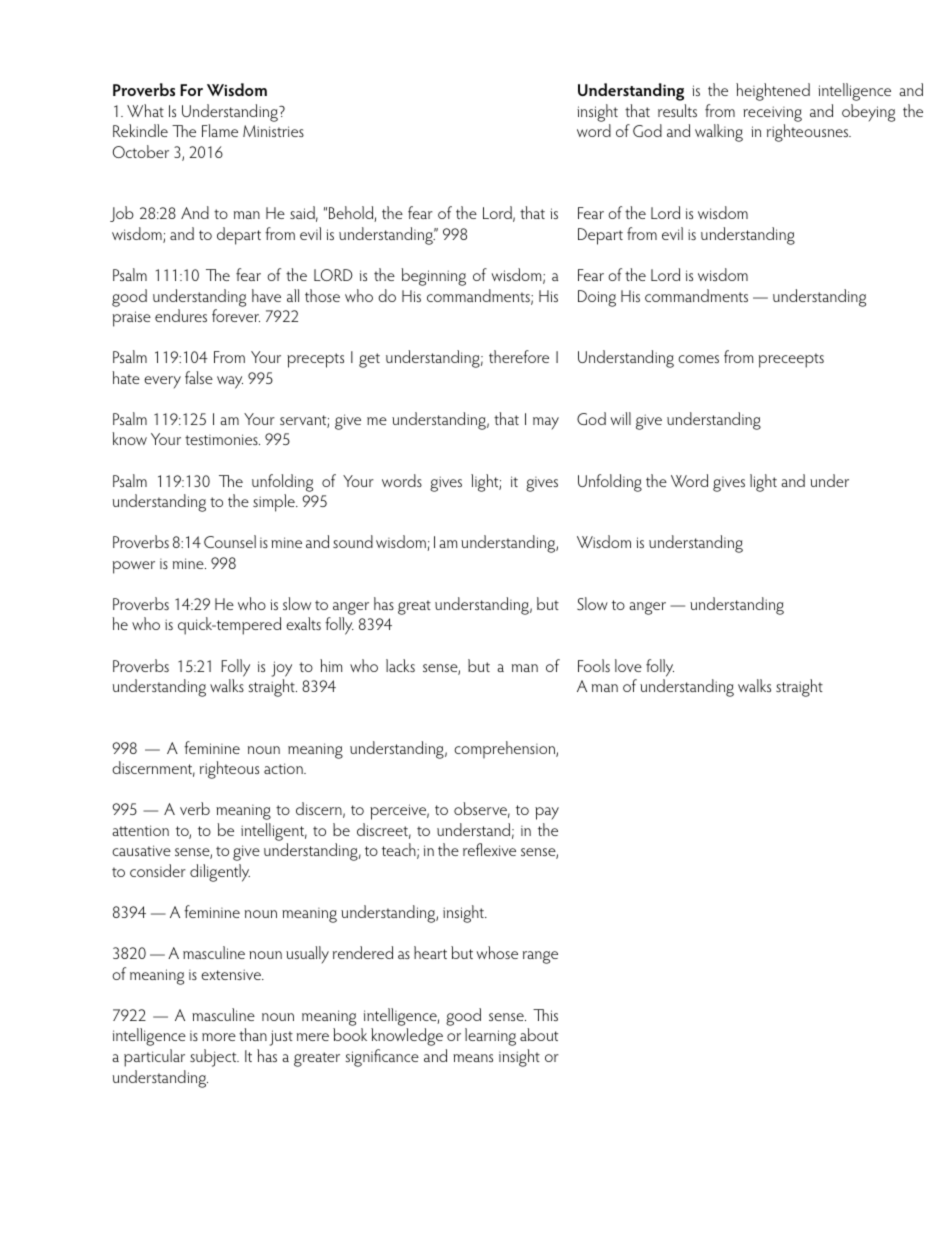 The width and height of the screenshot is (952, 1233). Describe the element at coordinates (236, 315) in the screenshot. I see `forever` at that location.
